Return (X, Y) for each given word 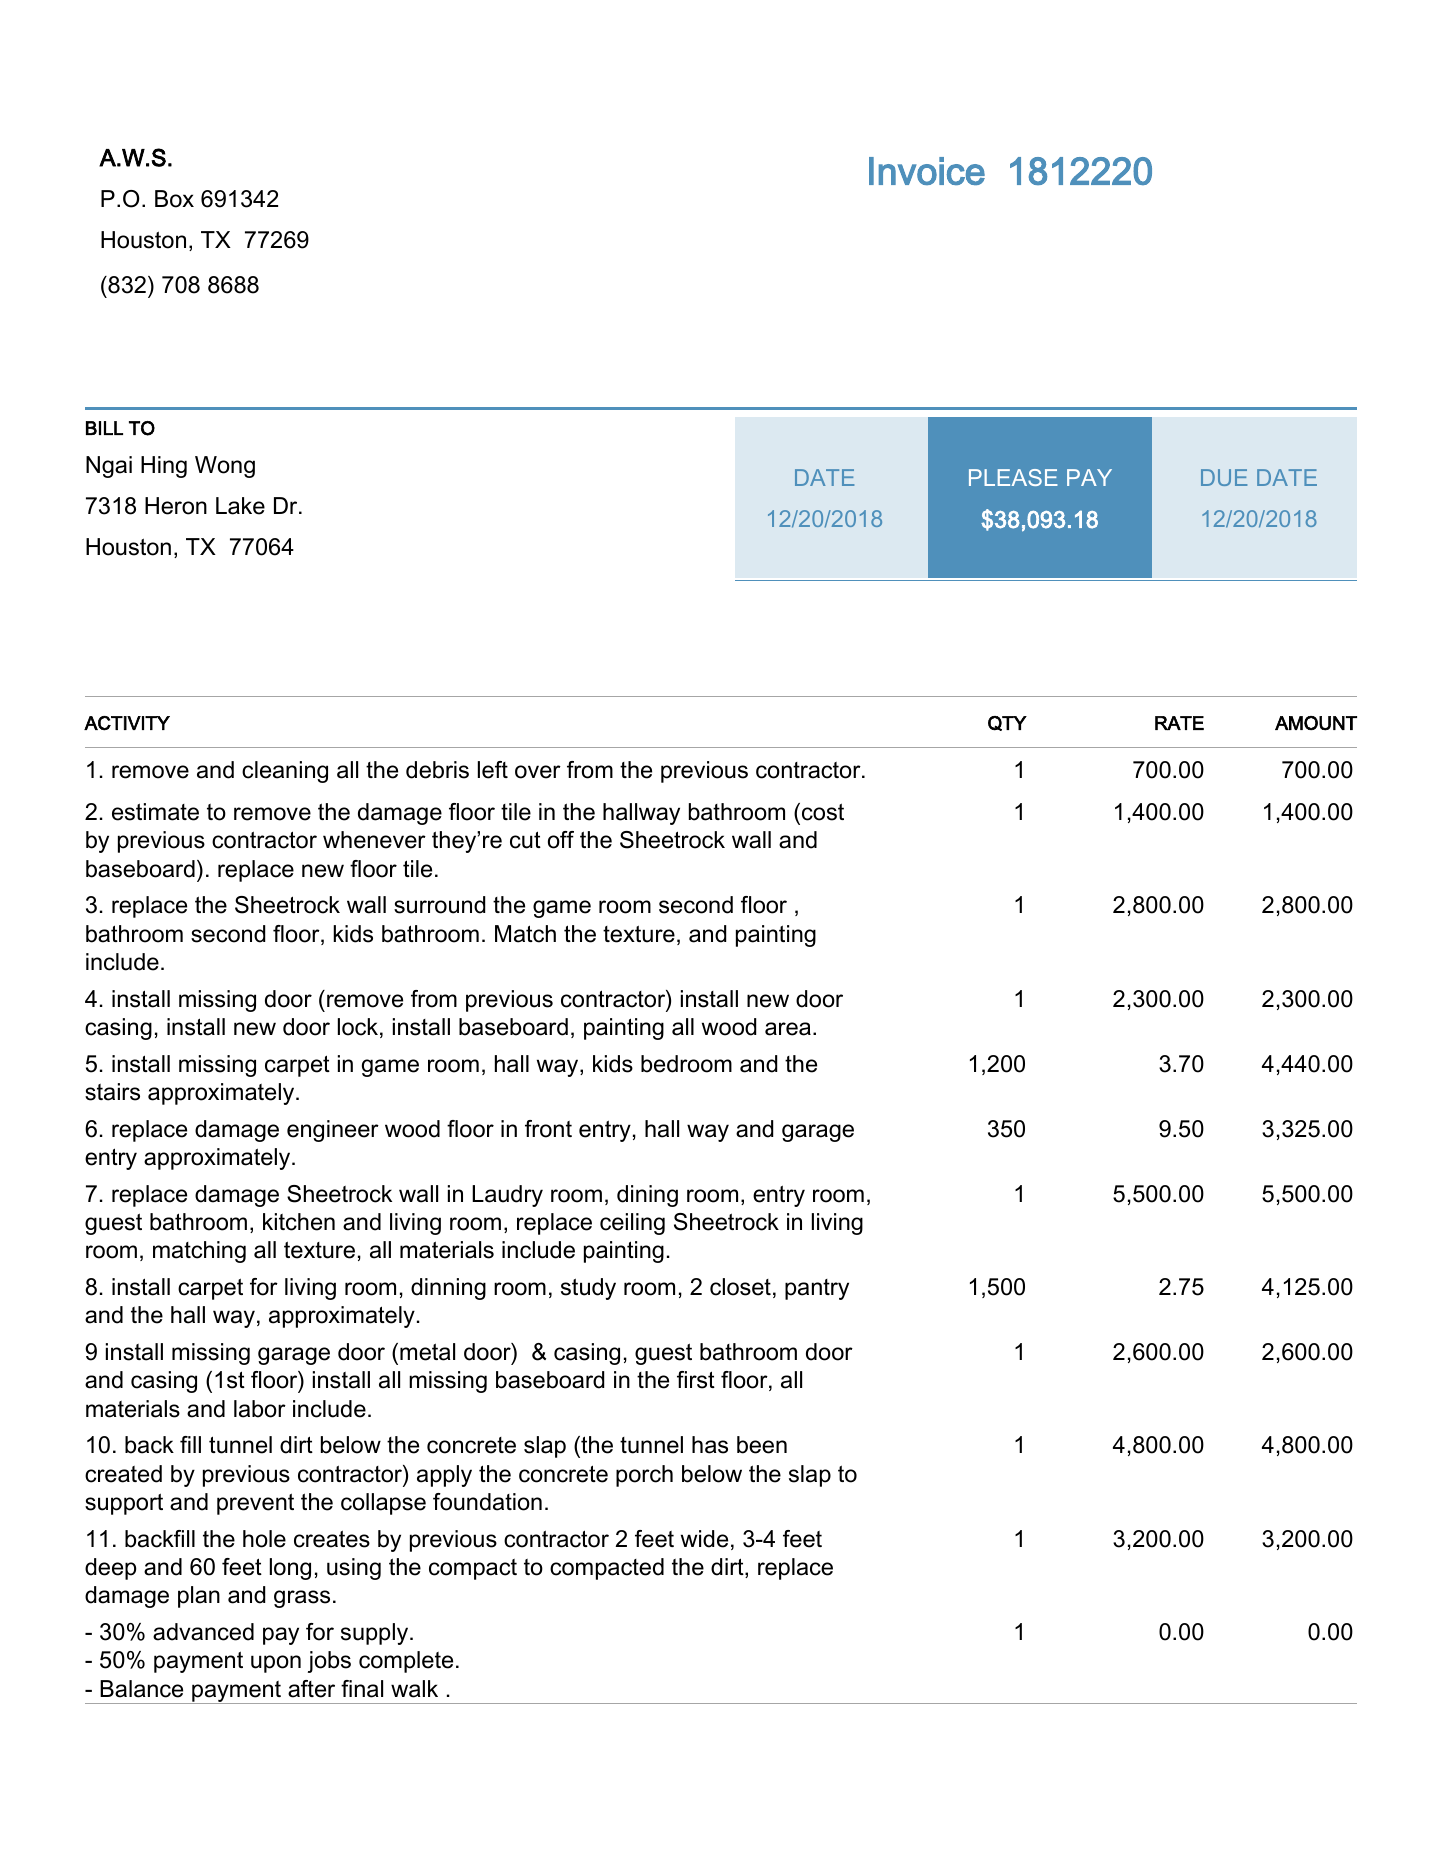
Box (174, 199)
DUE (1224, 477)
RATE (1179, 723)
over (538, 772)
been (762, 1445)
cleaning (285, 772)
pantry (817, 1289)
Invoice (927, 171)
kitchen (299, 1222)
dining (647, 1196)
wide (704, 1539)
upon (276, 1664)
